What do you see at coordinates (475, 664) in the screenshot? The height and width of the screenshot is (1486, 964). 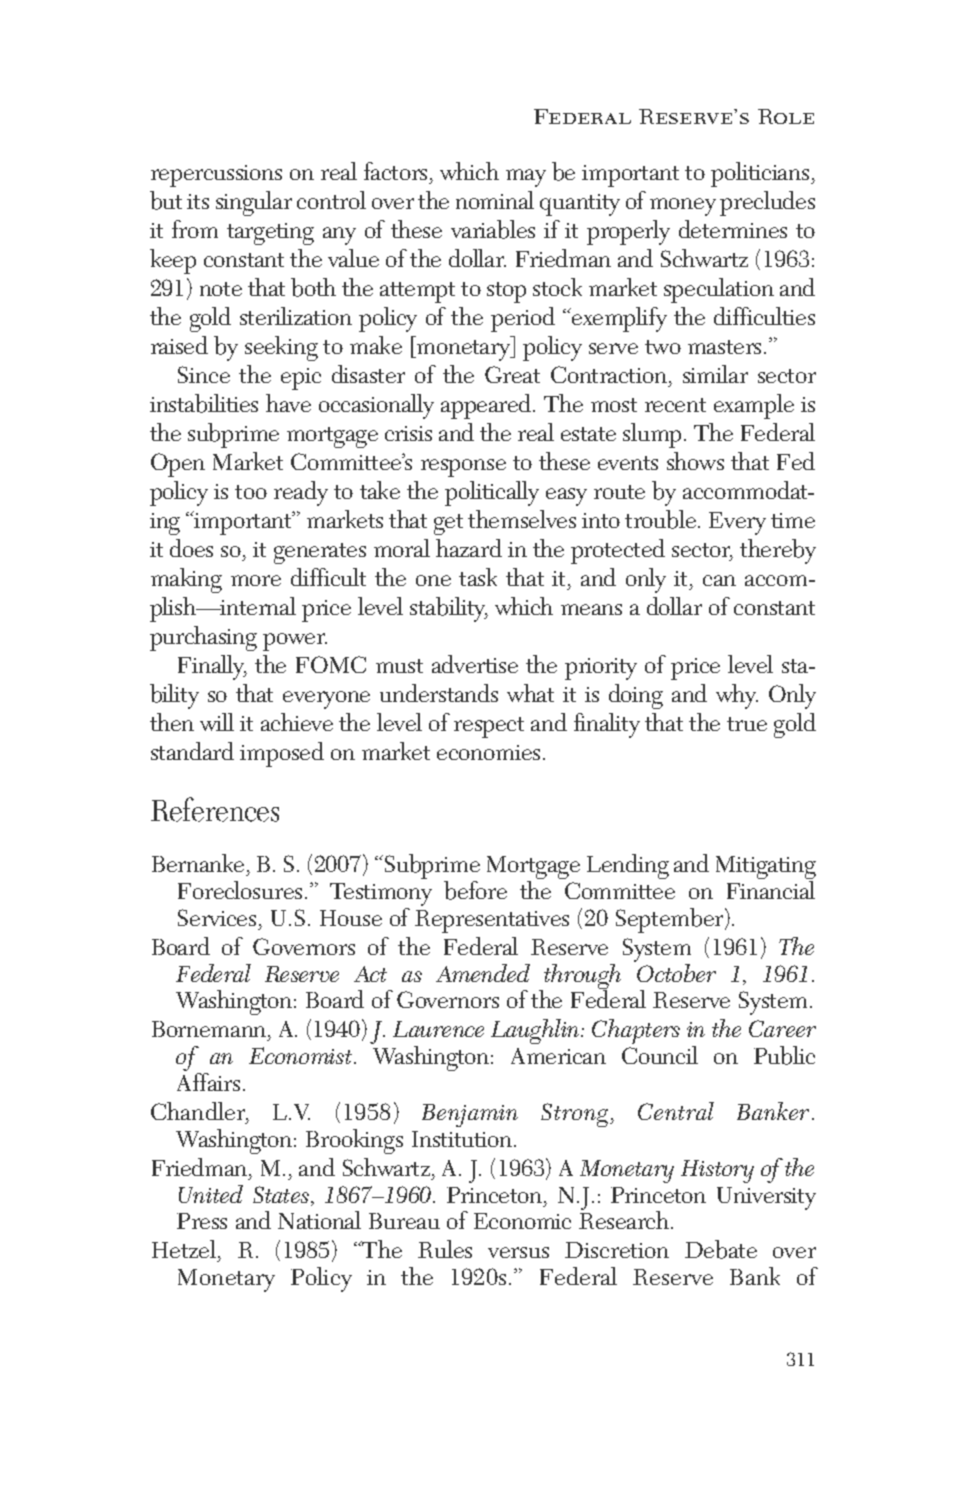 I see `advertise` at bounding box center [475, 664].
